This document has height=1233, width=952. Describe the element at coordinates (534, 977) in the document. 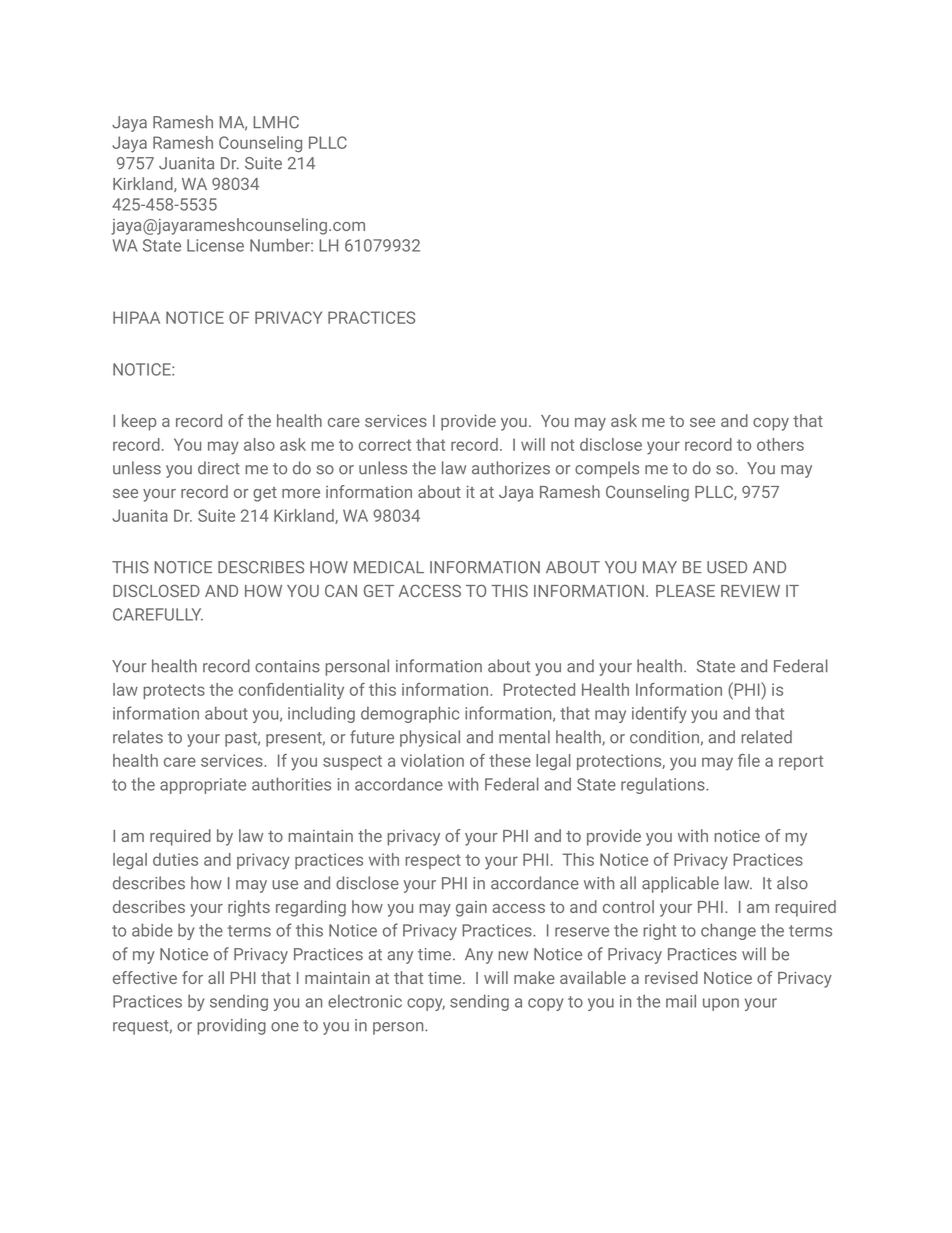

I see `make` at that location.
